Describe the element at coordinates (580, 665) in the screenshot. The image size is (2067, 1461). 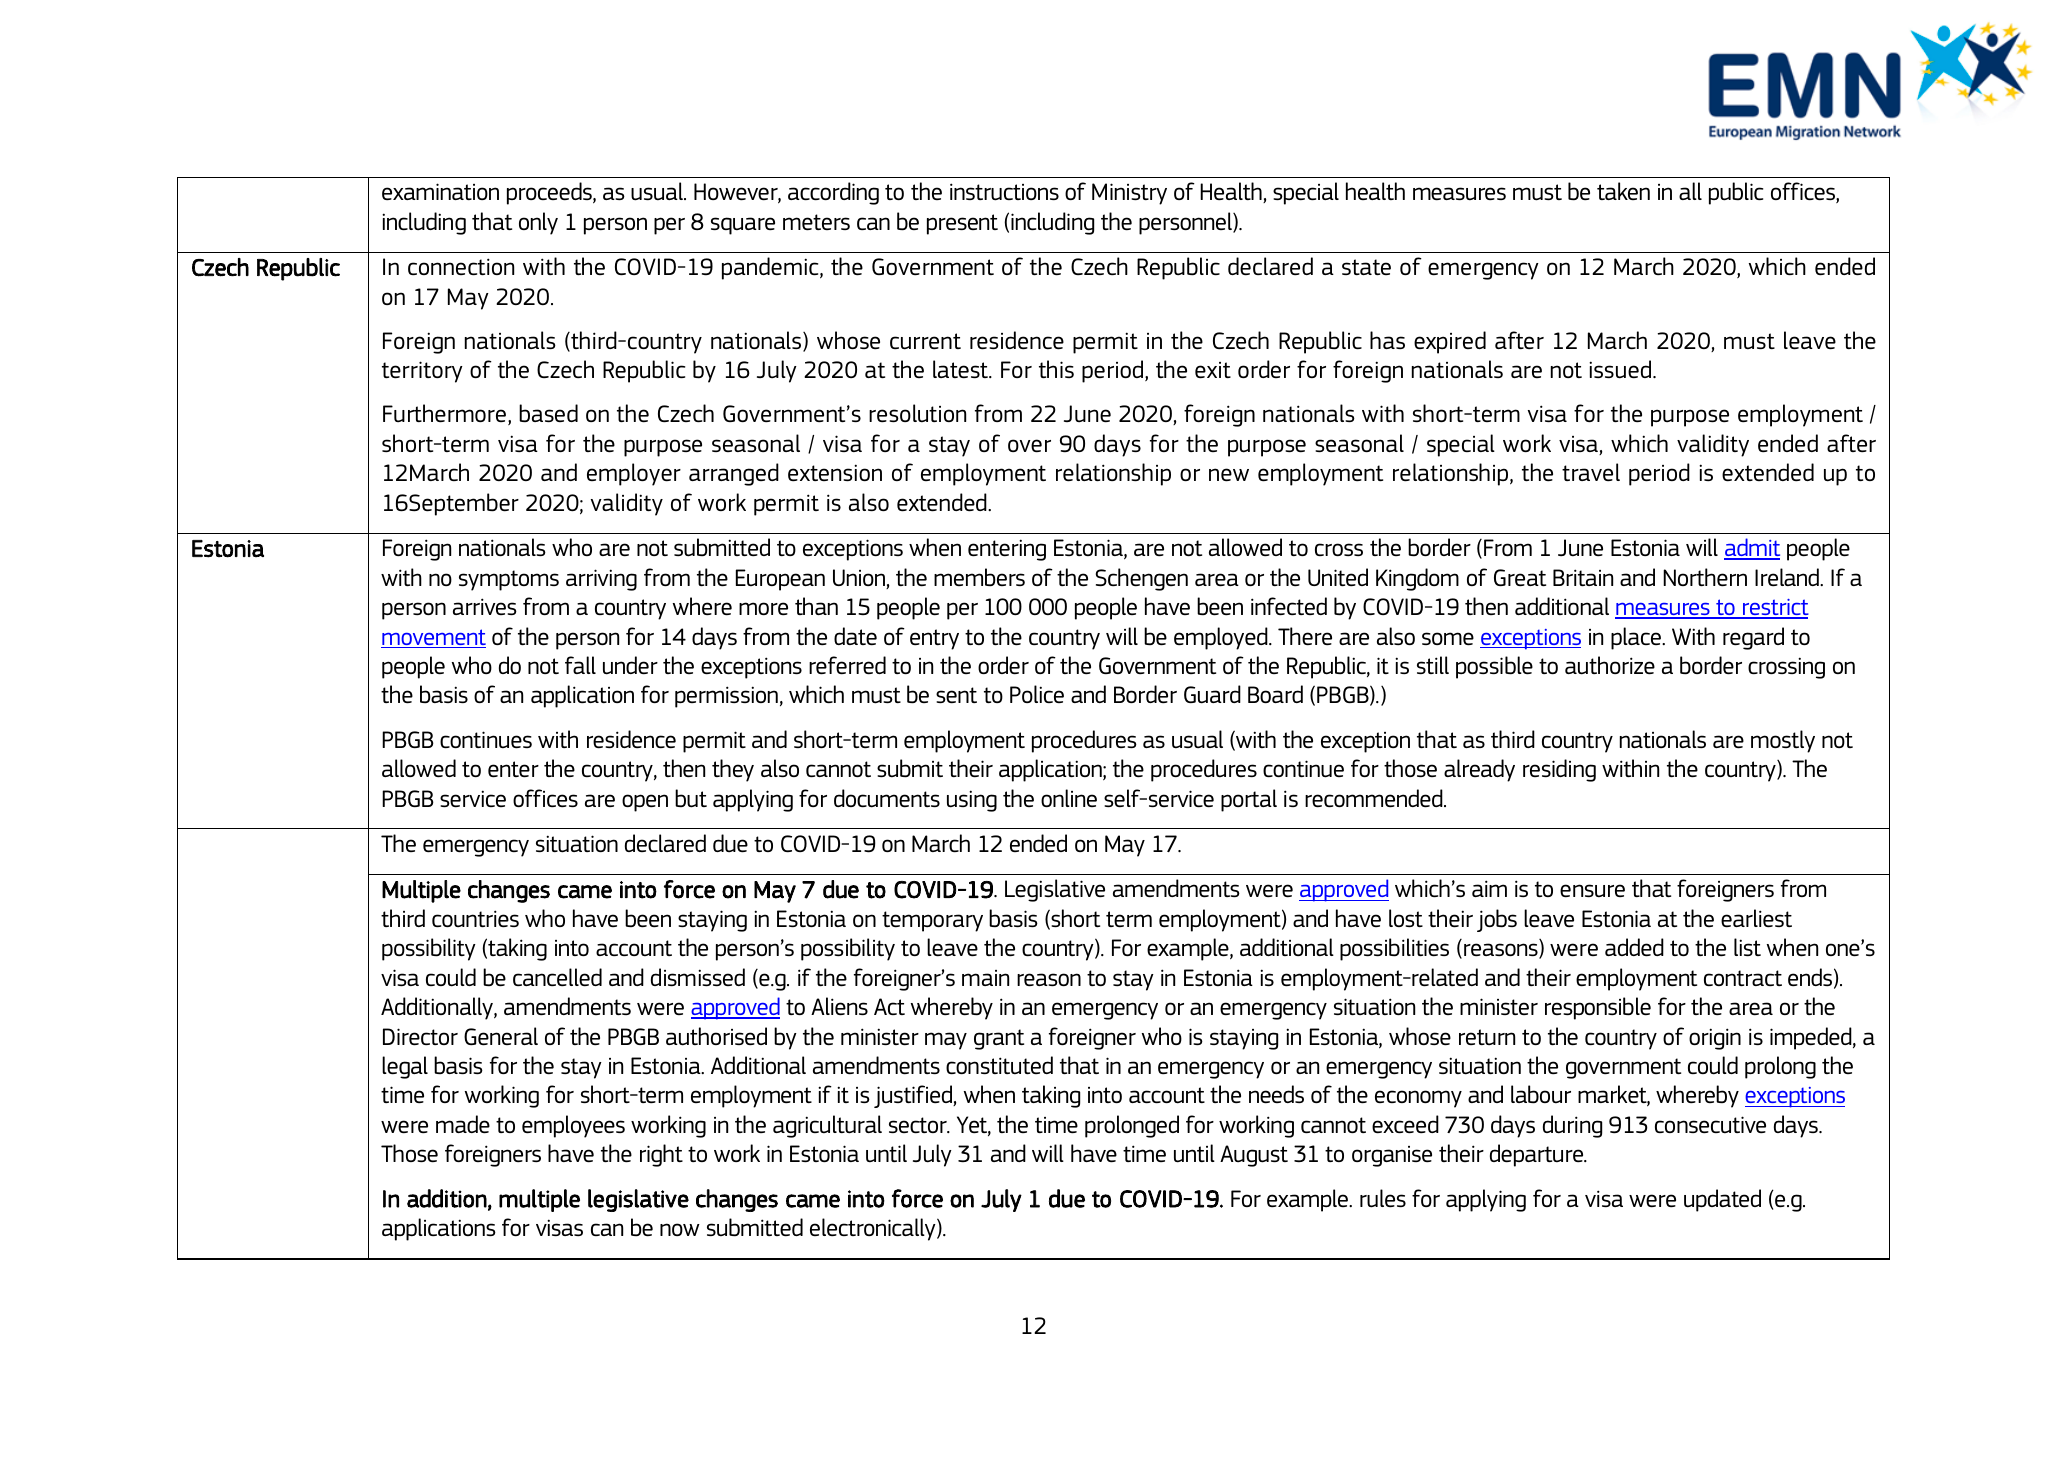
I see `fall` at that location.
